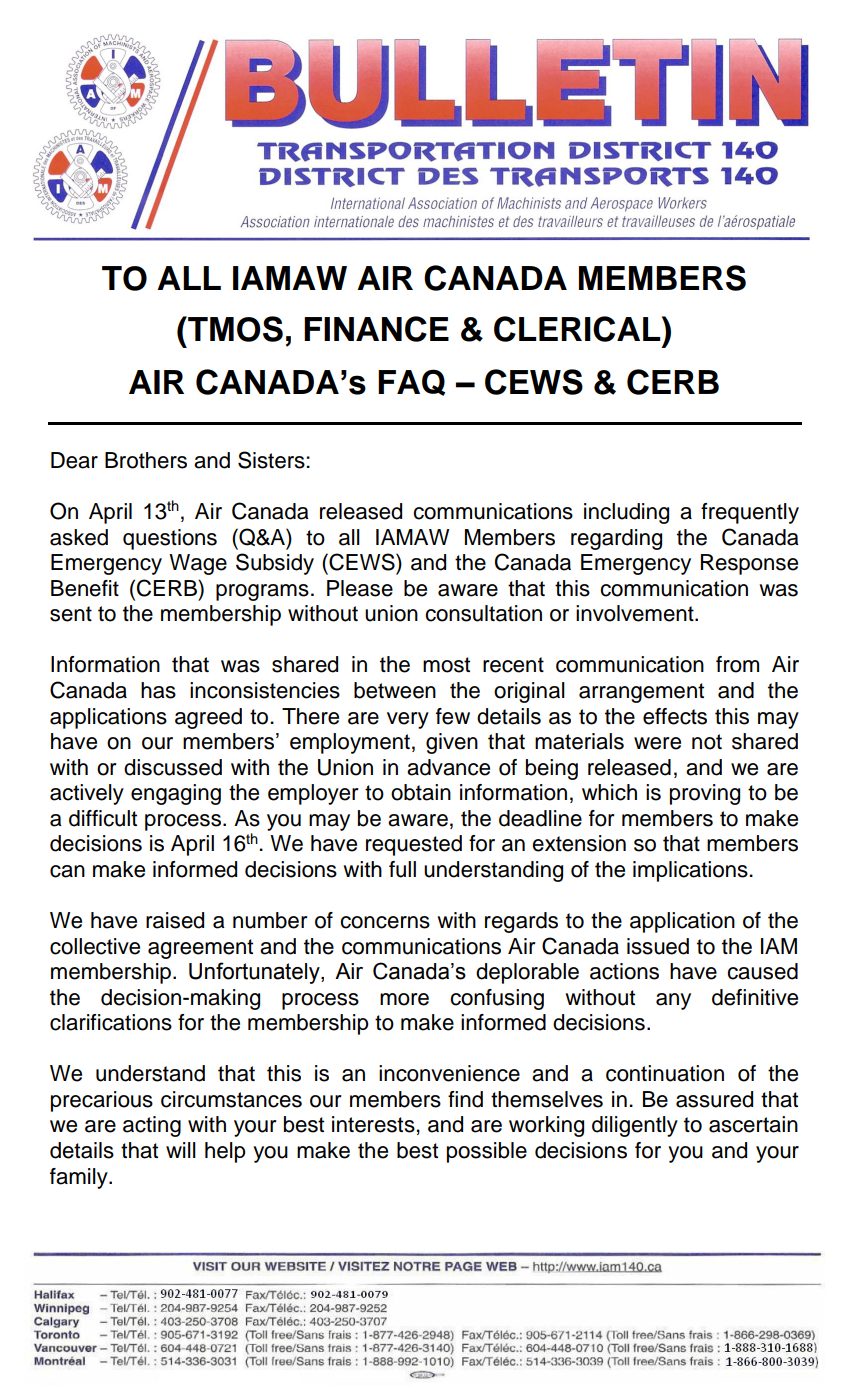 This document has width=849, height=1400. What do you see at coordinates (146, 460) in the document?
I see `Brothers` at bounding box center [146, 460].
